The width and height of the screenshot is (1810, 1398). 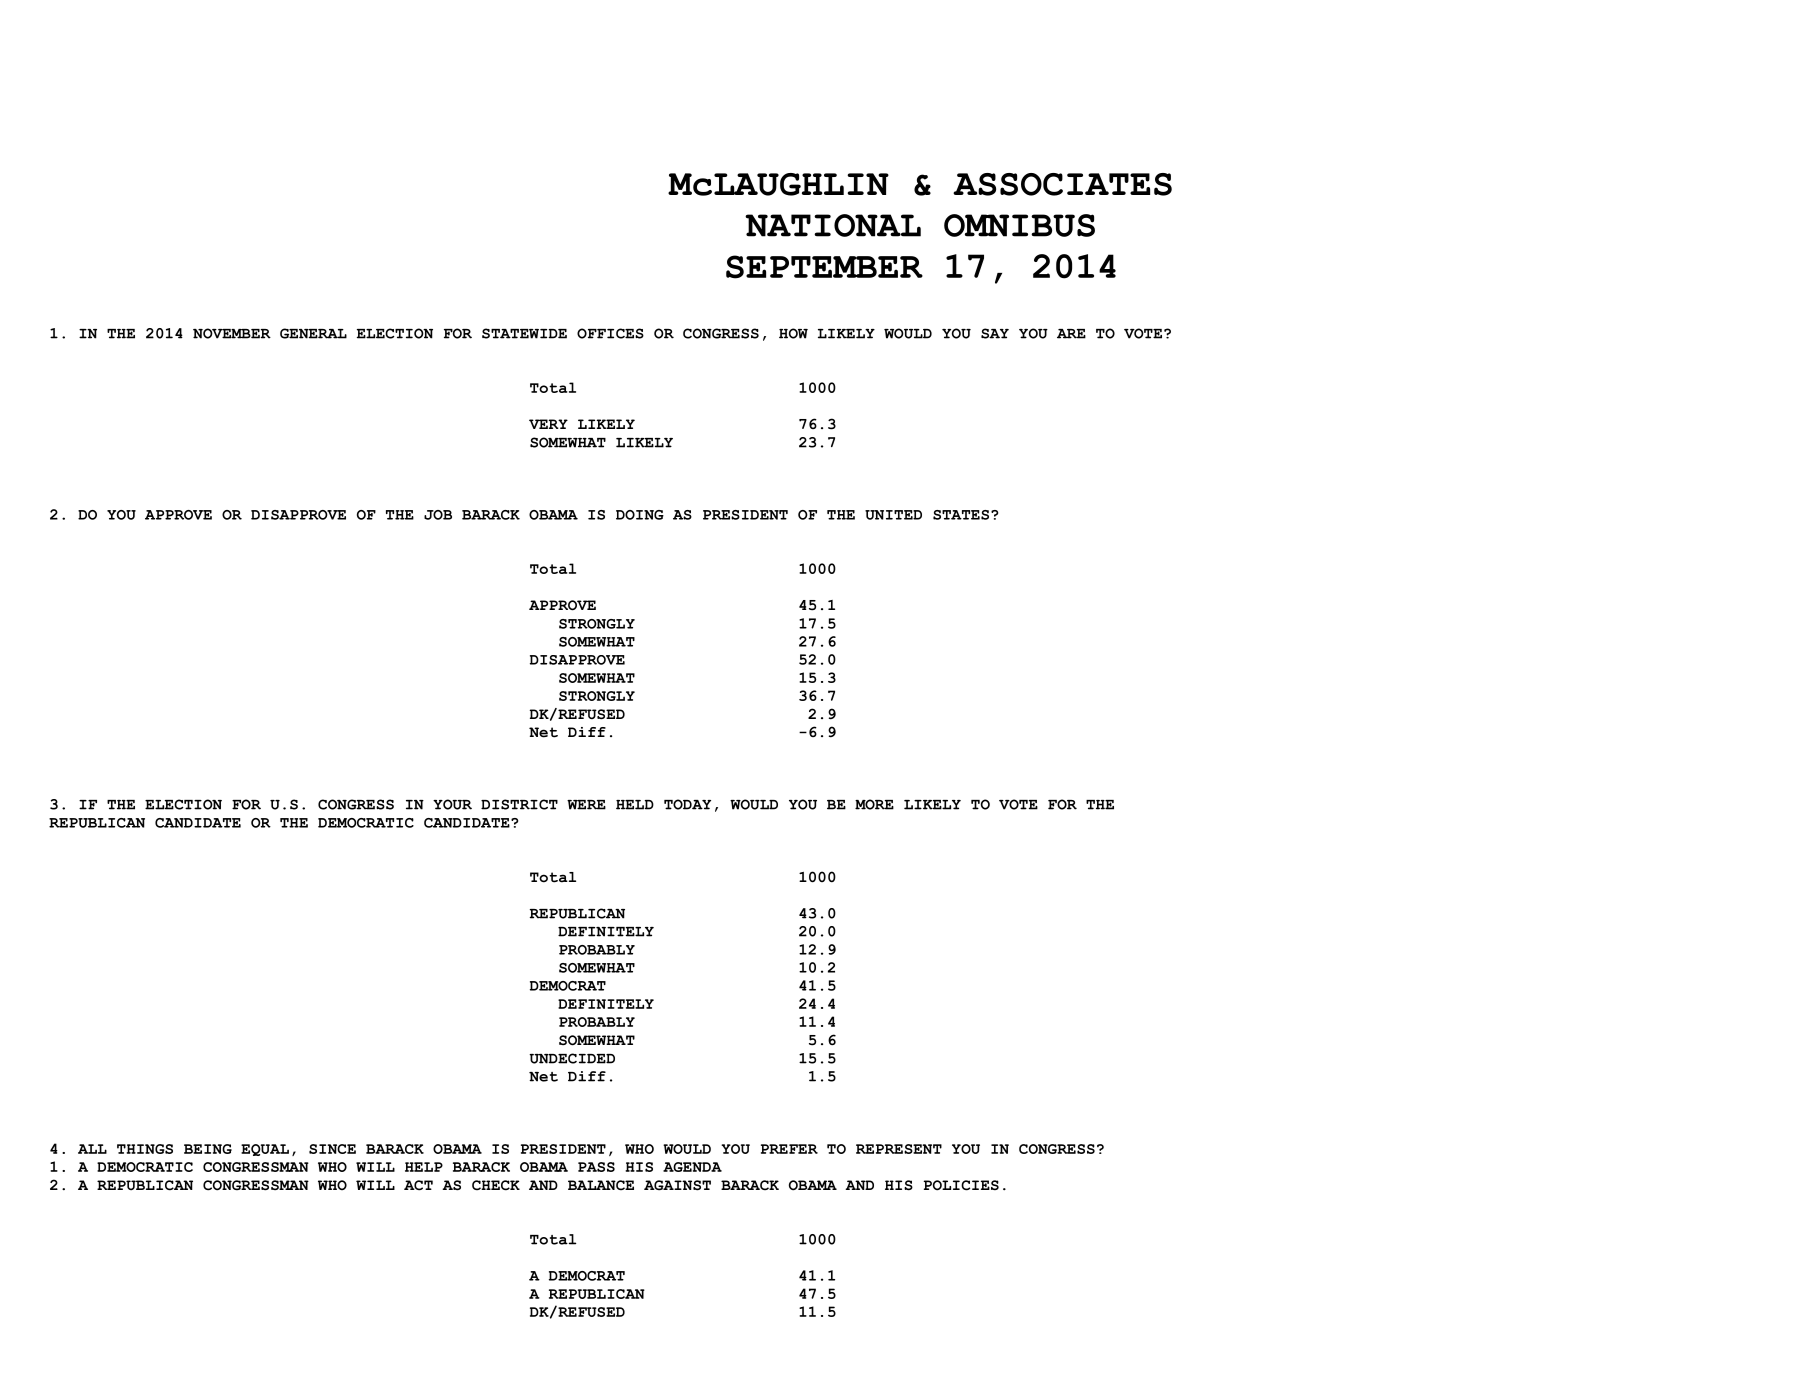 I want to click on MORE, so click(x=874, y=804).
